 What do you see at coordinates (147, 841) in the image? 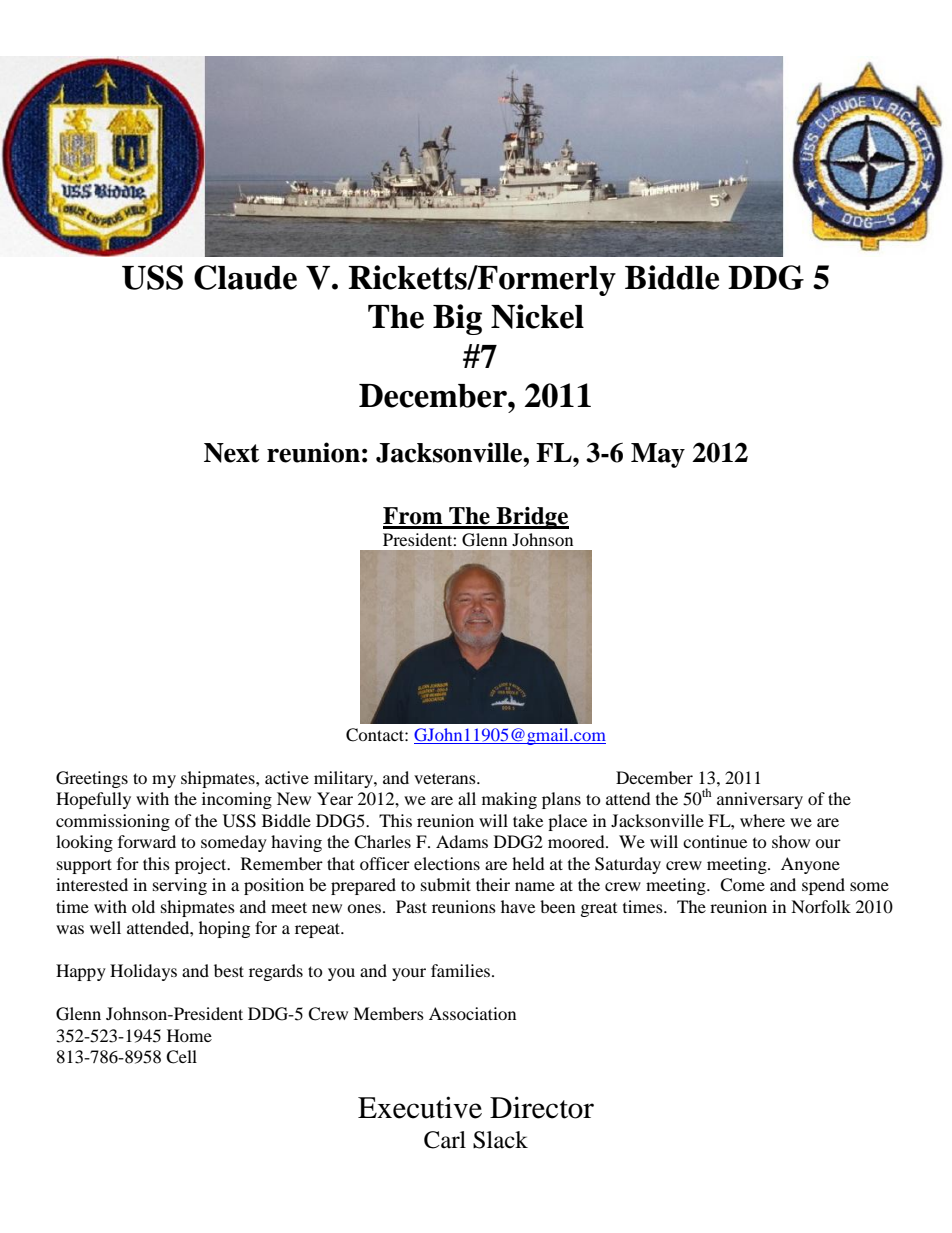
I see `forward` at bounding box center [147, 841].
